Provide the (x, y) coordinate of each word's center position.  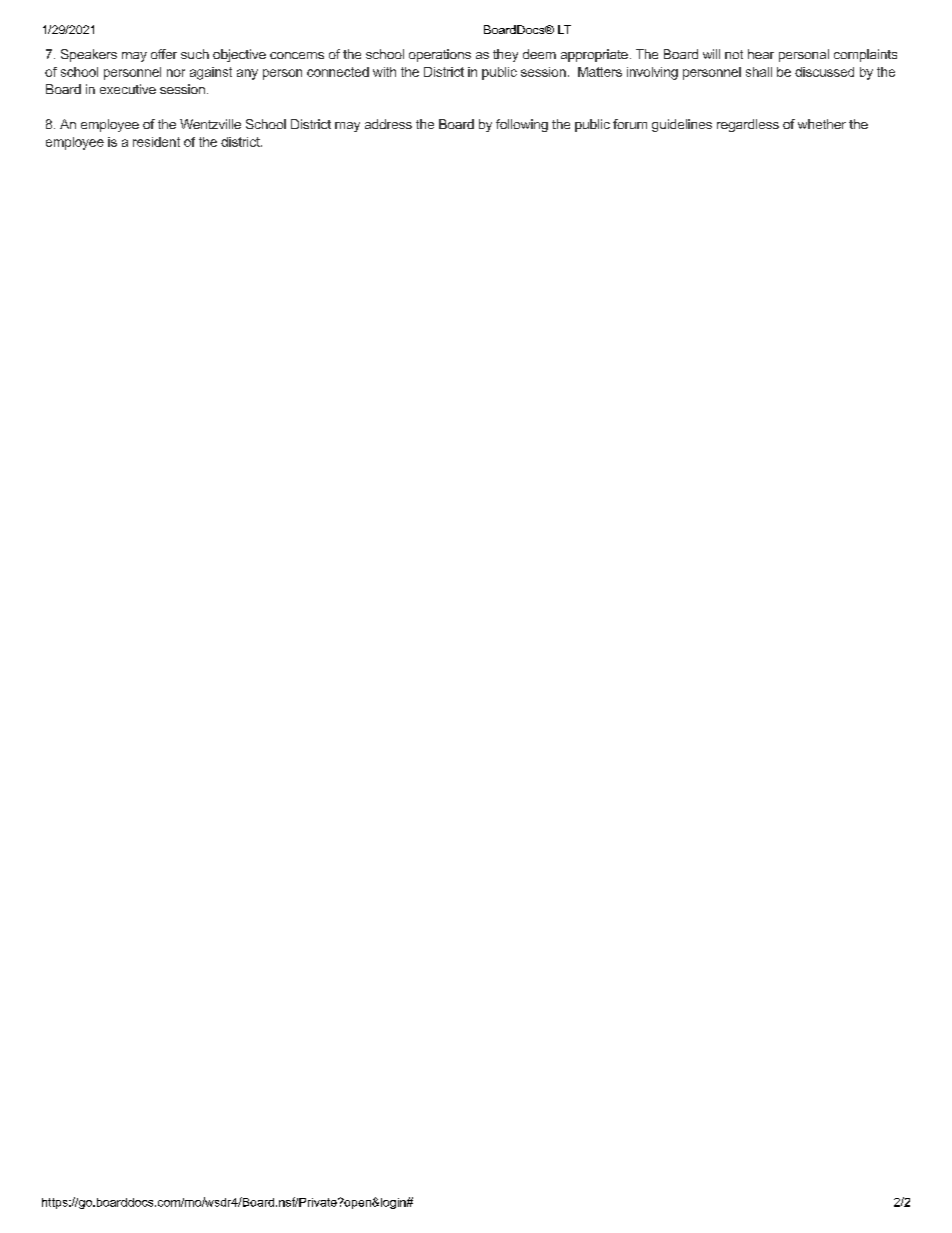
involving (652, 73)
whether (822, 124)
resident (156, 142)
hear (761, 54)
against (211, 73)
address (388, 124)
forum (630, 124)
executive (128, 89)
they (505, 55)
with (384, 72)
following (522, 125)
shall (759, 72)
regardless (748, 125)
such (195, 54)
